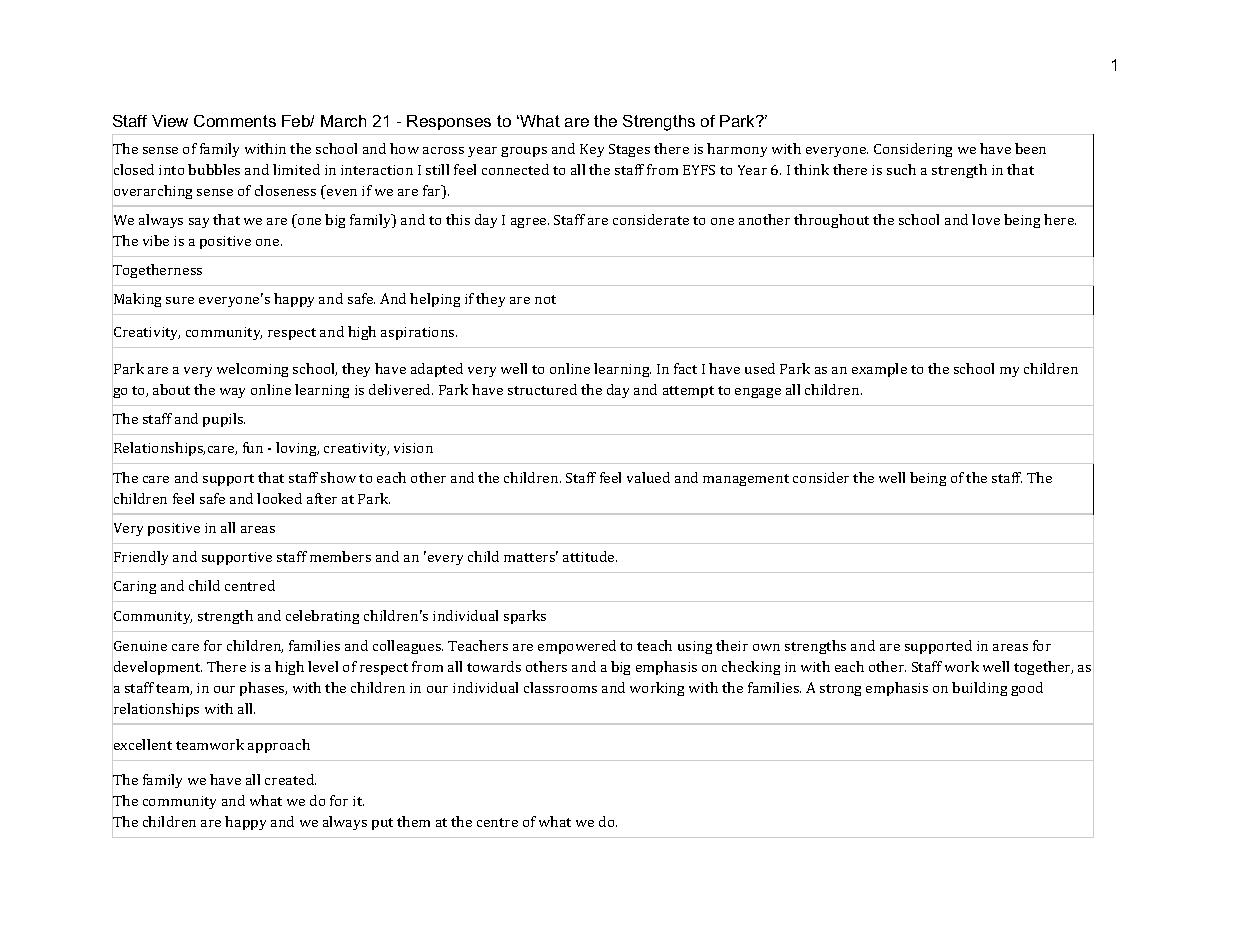 This screenshot has width=1233, height=952. Describe the element at coordinates (592, 150) in the screenshot. I see `Key` at that location.
